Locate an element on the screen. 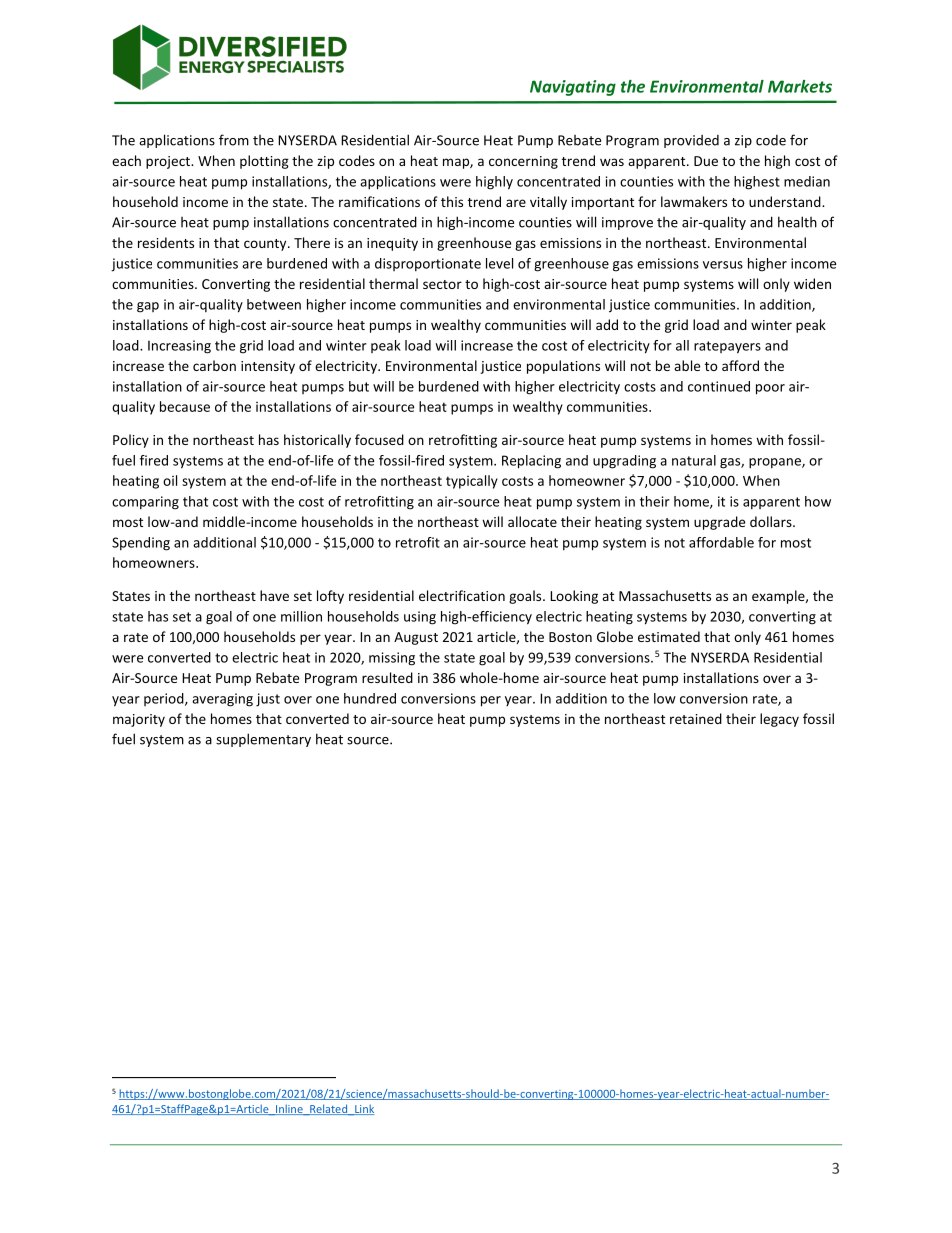 This screenshot has width=952, height=1233. hundred is located at coordinates (370, 698).
